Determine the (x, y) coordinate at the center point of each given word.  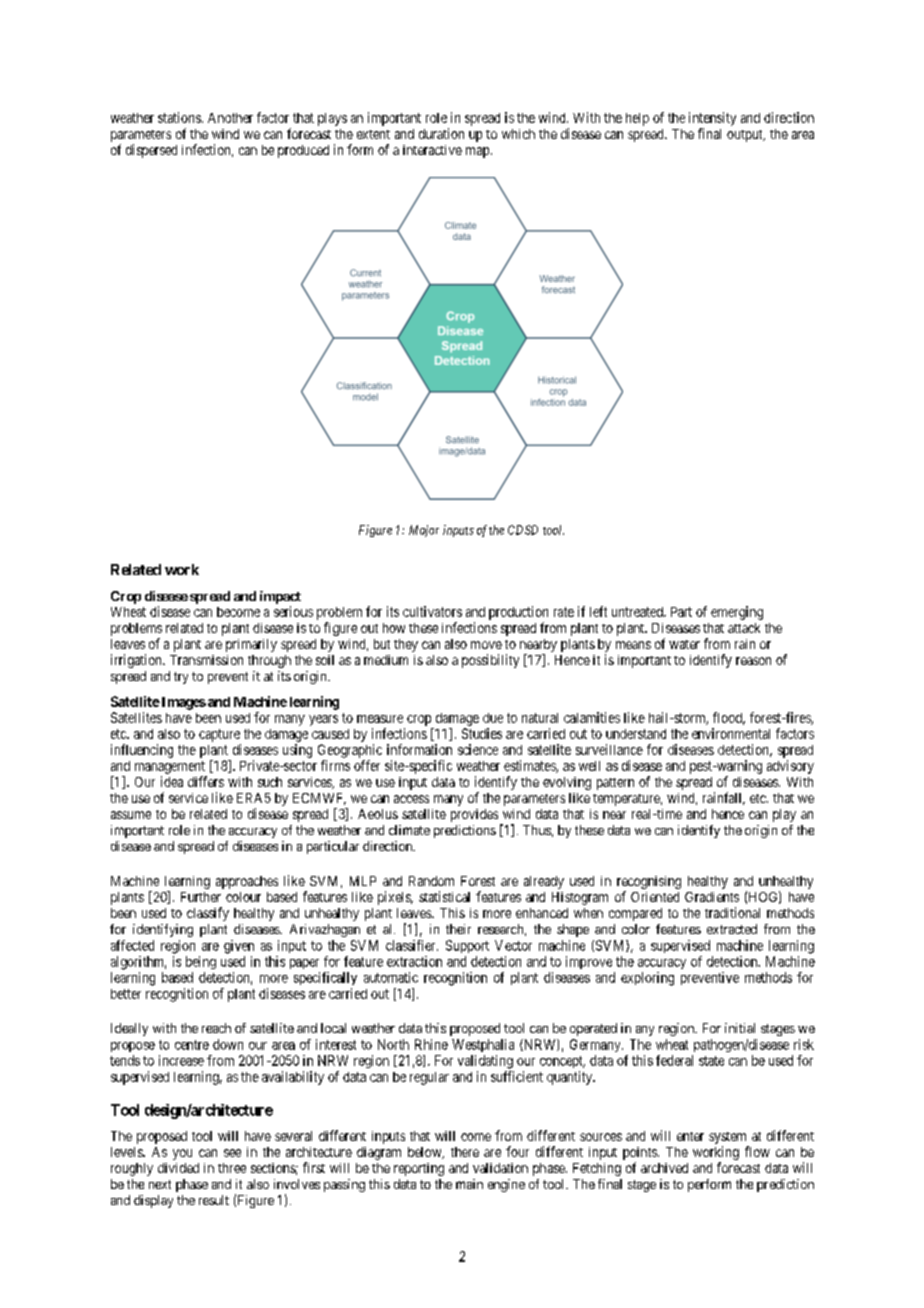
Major (424, 531)
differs (206, 781)
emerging (737, 613)
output (746, 136)
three (232, 1168)
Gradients (712, 897)
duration (441, 133)
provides (474, 815)
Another (230, 118)
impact (280, 597)
